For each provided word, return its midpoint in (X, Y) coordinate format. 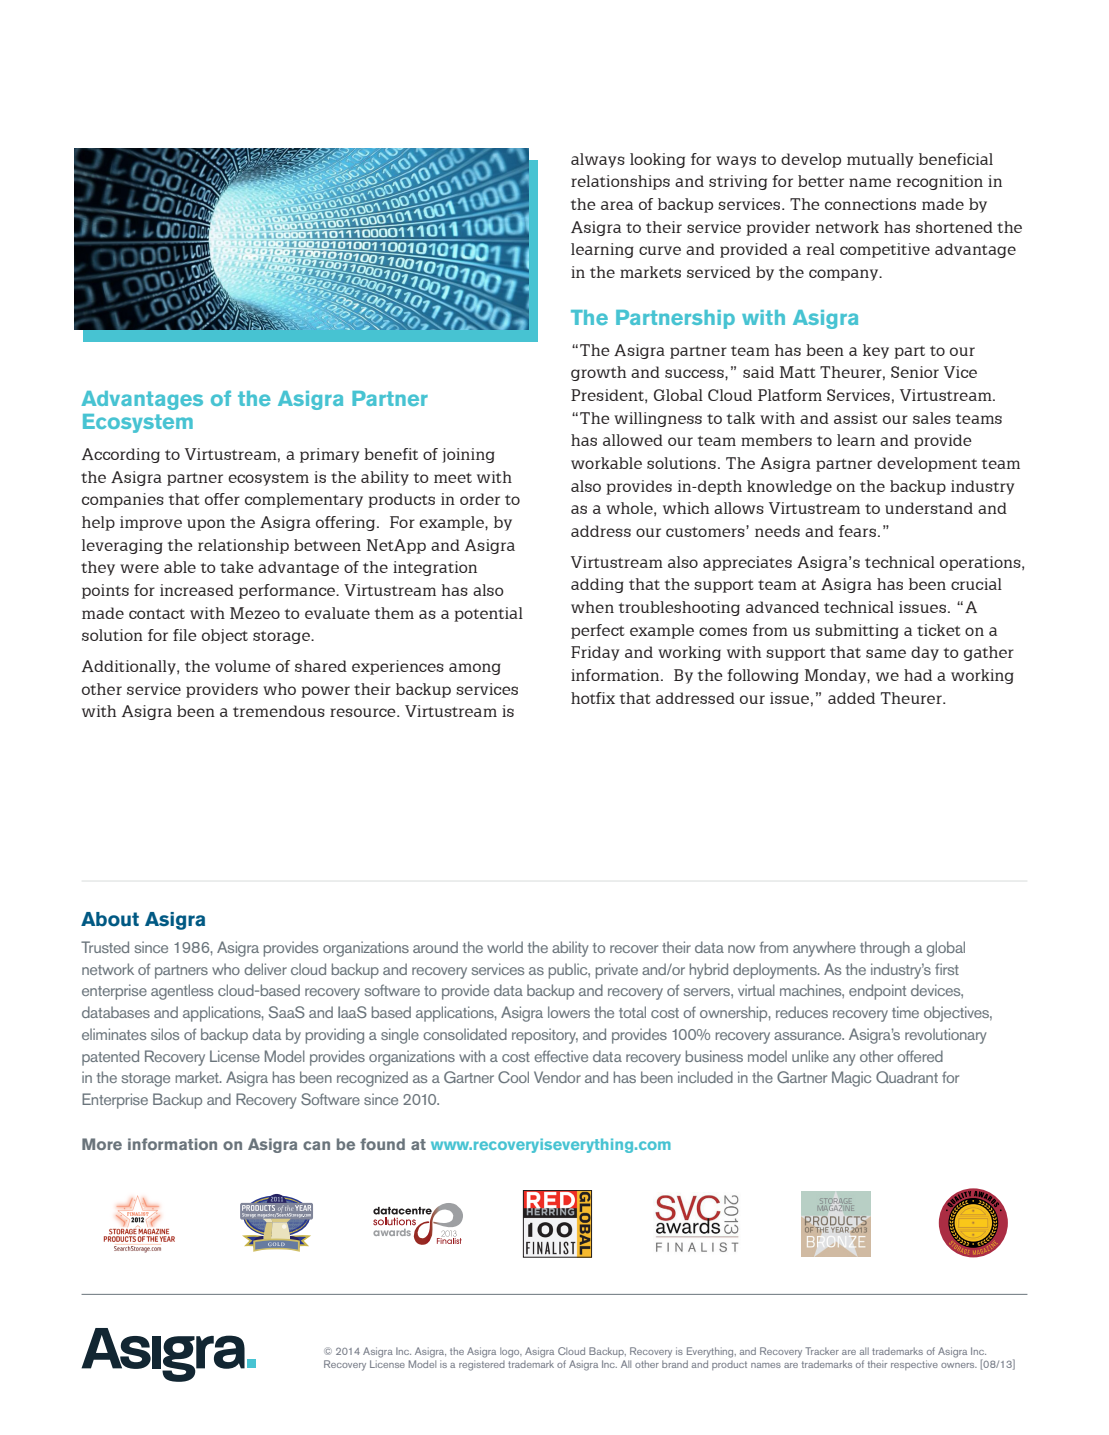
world (505, 947)
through (885, 949)
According (121, 455)
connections (870, 204)
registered (482, 1365)
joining (468, 455)
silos (165, 1034)
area (617, 205)
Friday (595, 653)
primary (329, 455)
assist (856, 418)
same (886, 653)
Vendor (557, 1077)
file (185, 635)
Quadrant (907, 1077)
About (110, 919)
